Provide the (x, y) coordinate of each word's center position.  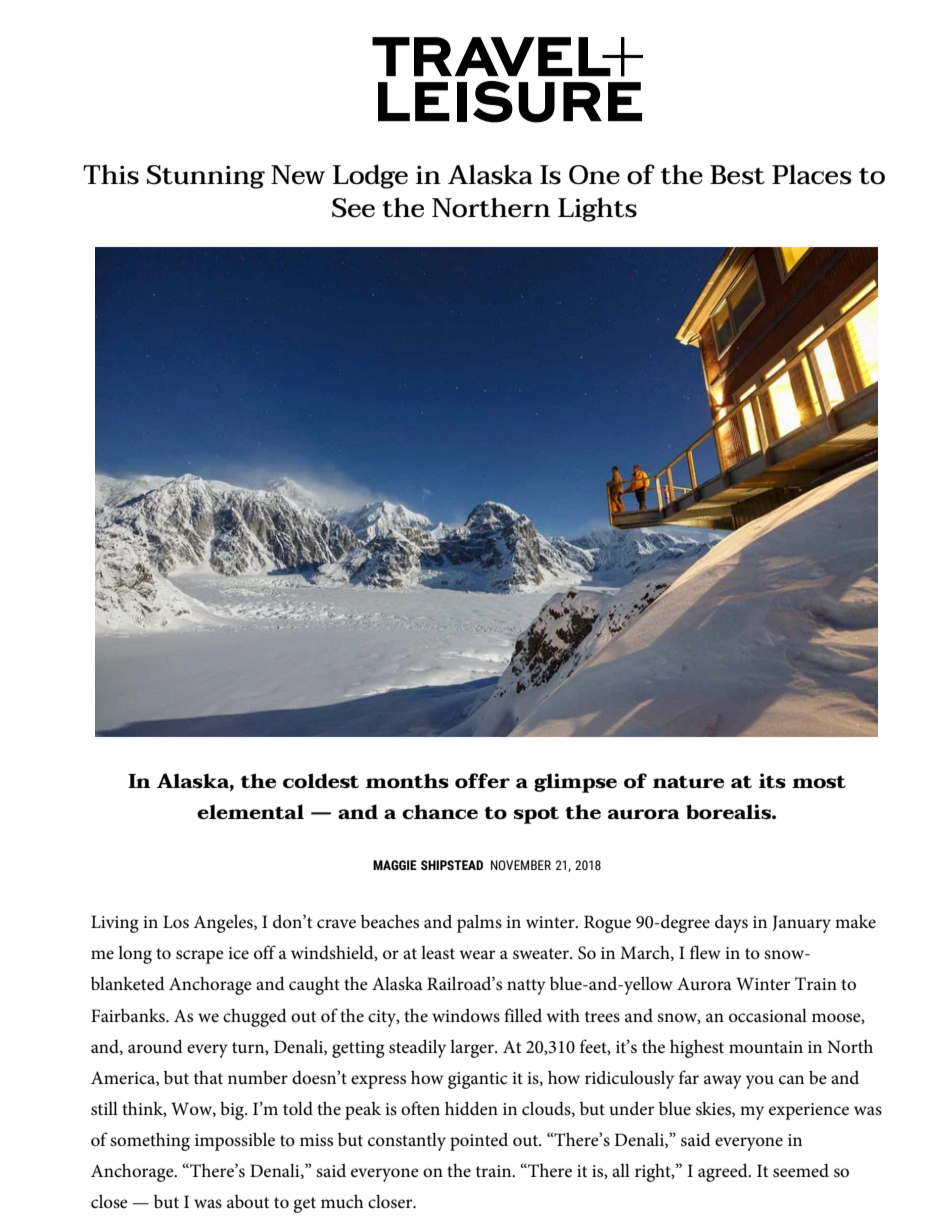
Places (811, 174)
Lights (597, 209)
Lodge (370, 176)
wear (478, 955)
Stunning (206, 177)
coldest (321, 780)
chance (440, 811)
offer (482, 780)
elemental (250, 811)
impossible (235, 1141)
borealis (729, 811)
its (772, 780)
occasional (768, 1015)
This (111, 174)
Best (737, 175)
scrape (200, 957)
